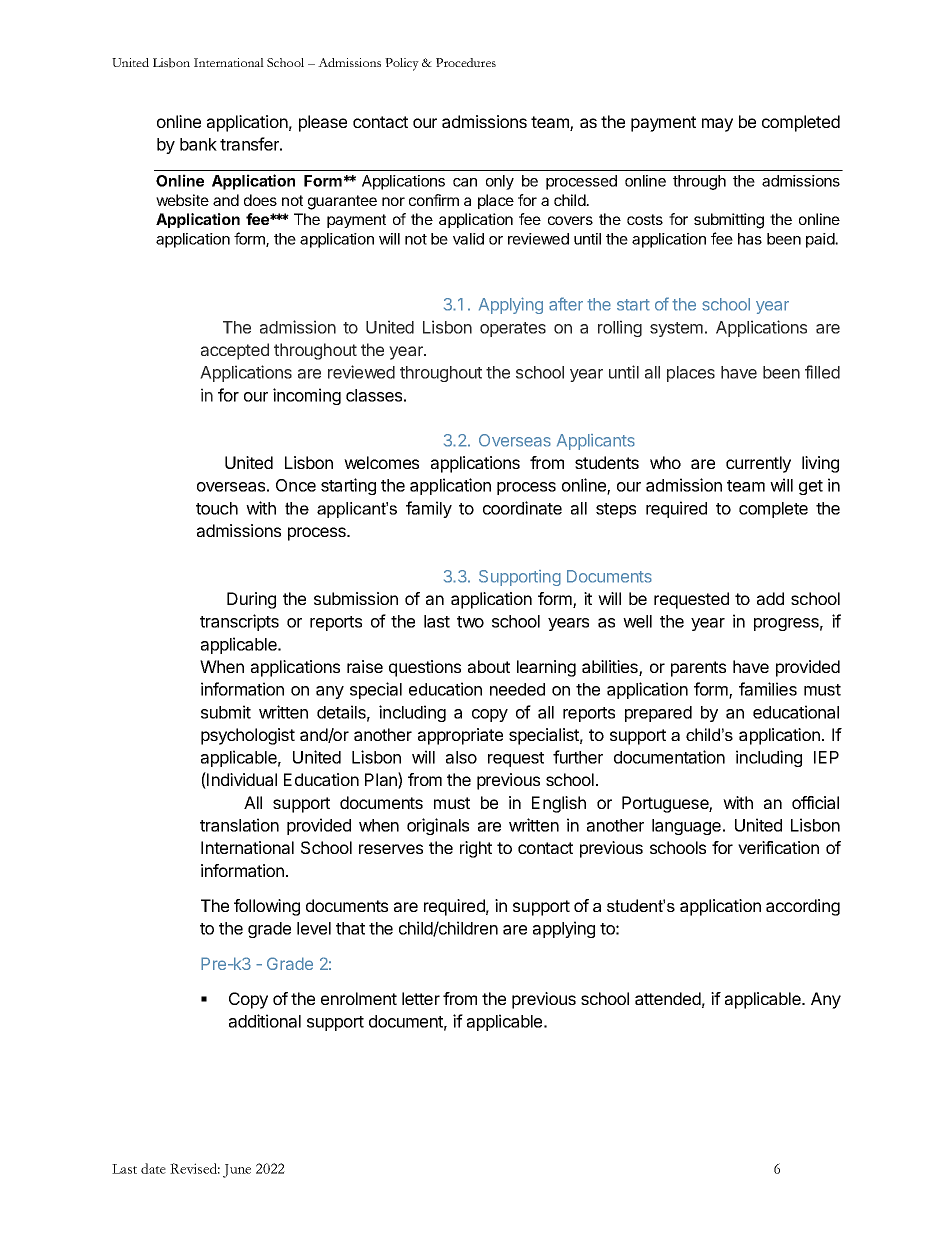  Describe the element at coordinates (717, 125) in the screenshot. I see `may` at that location.
